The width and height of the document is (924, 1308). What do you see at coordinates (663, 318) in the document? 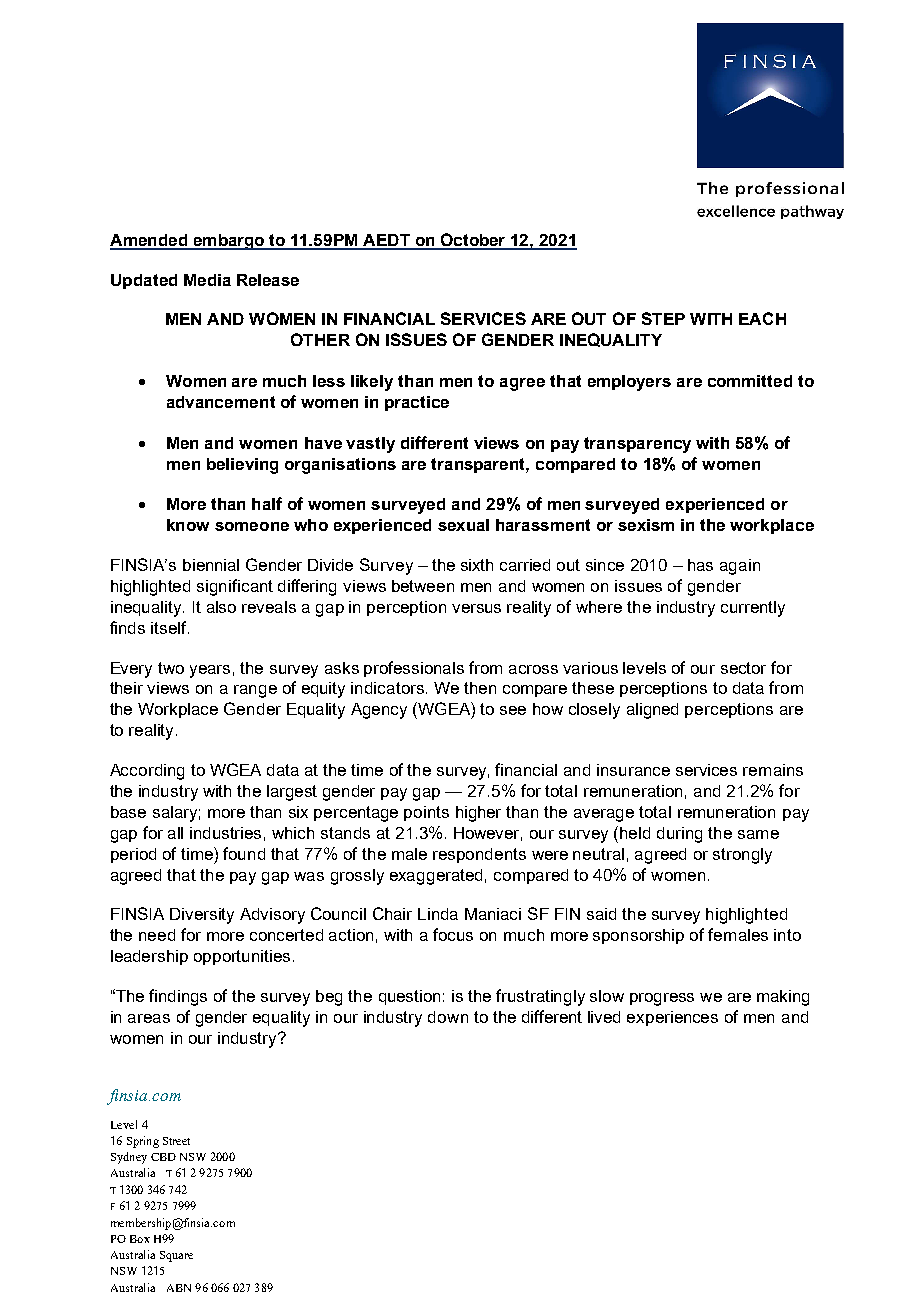
I see `STEP` at bounding box center [663, 318].
